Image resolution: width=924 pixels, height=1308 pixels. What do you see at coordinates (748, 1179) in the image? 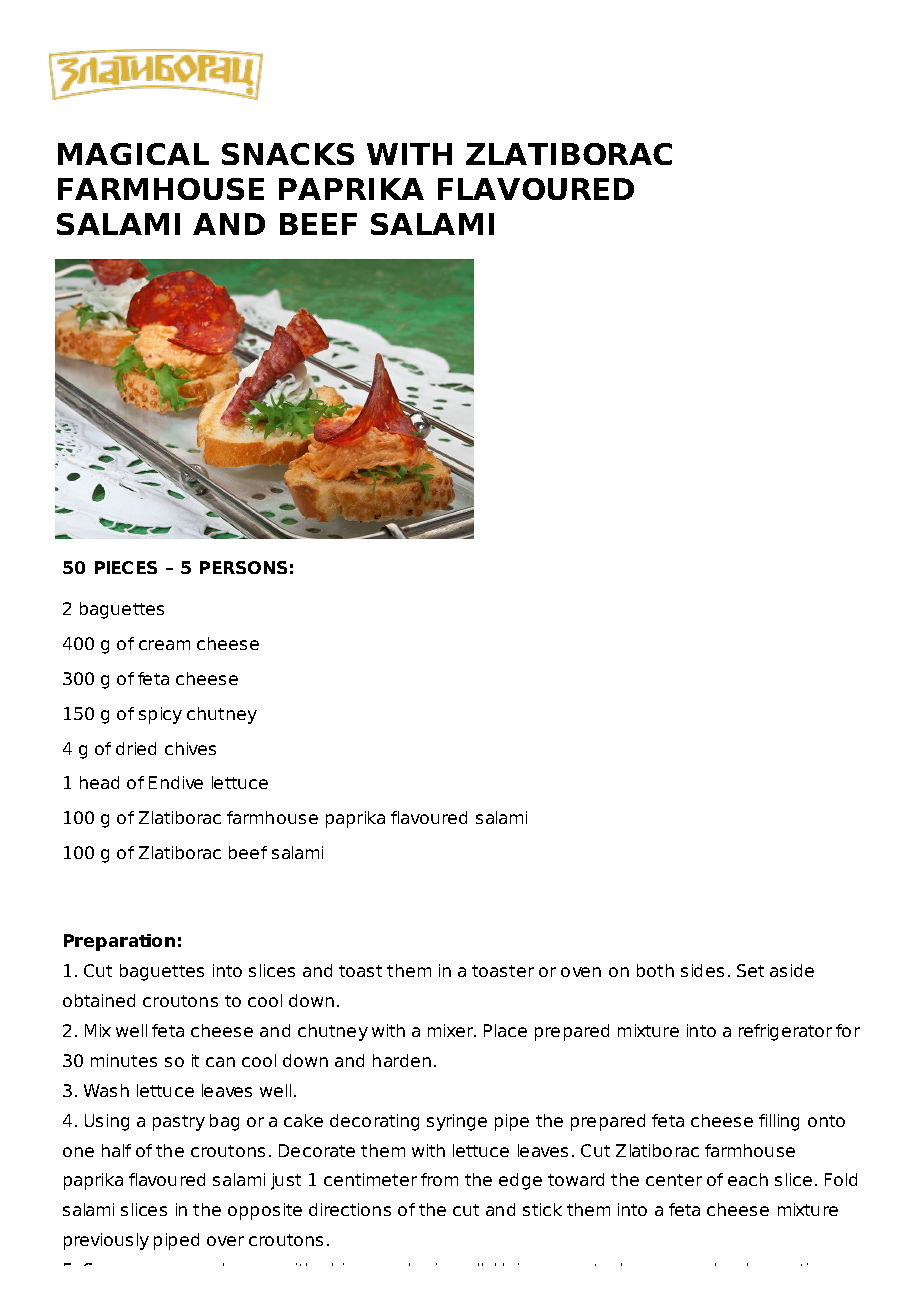
I see `each` at bounding box center [748, 1179].
